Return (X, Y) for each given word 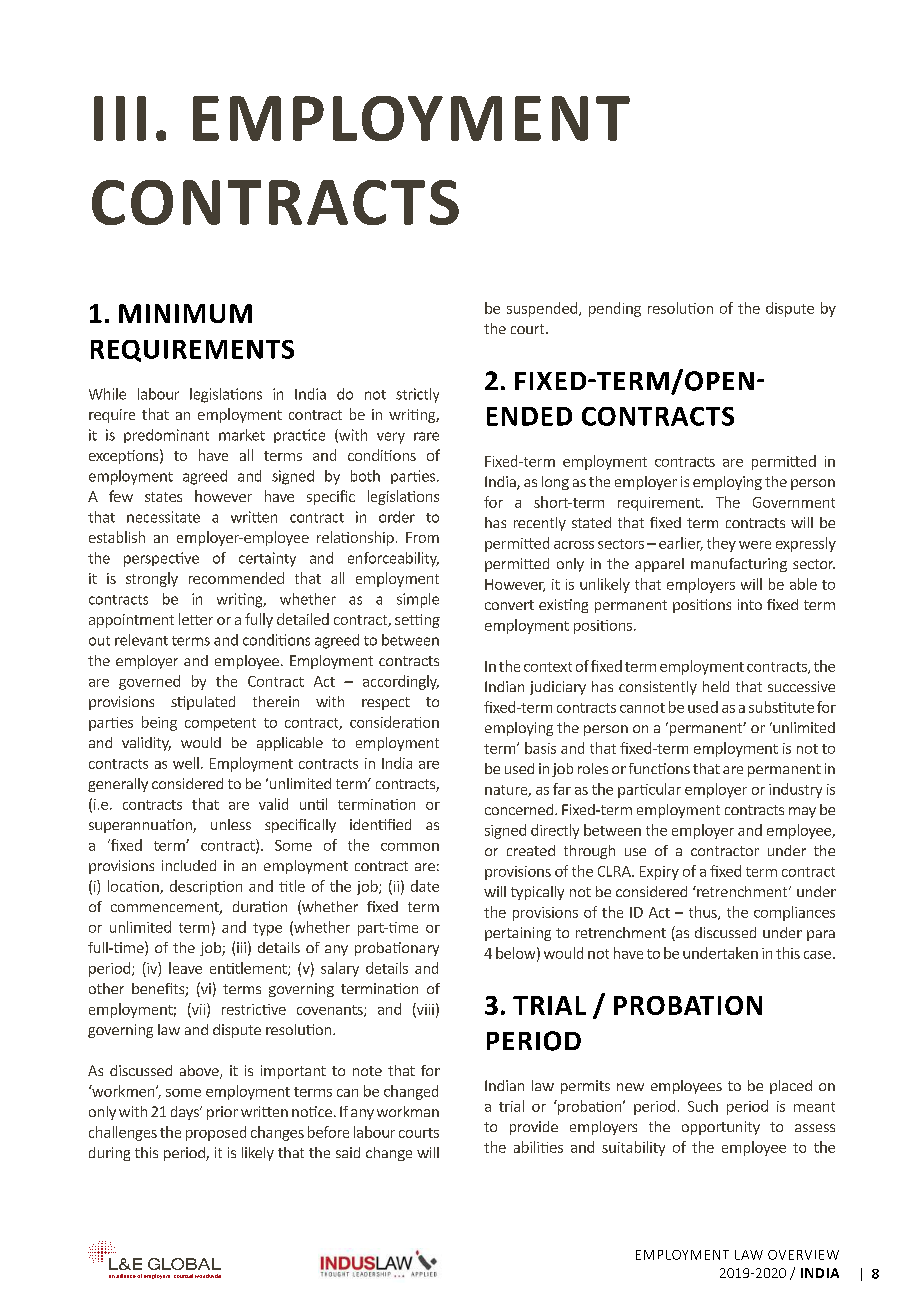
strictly (417, 395)
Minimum (185, 313)
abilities (538, 1147)
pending (615, 309)
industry (795, 790)
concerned (520, 809)
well (186, 763)
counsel (183, 1276)
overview (803, 1255)
